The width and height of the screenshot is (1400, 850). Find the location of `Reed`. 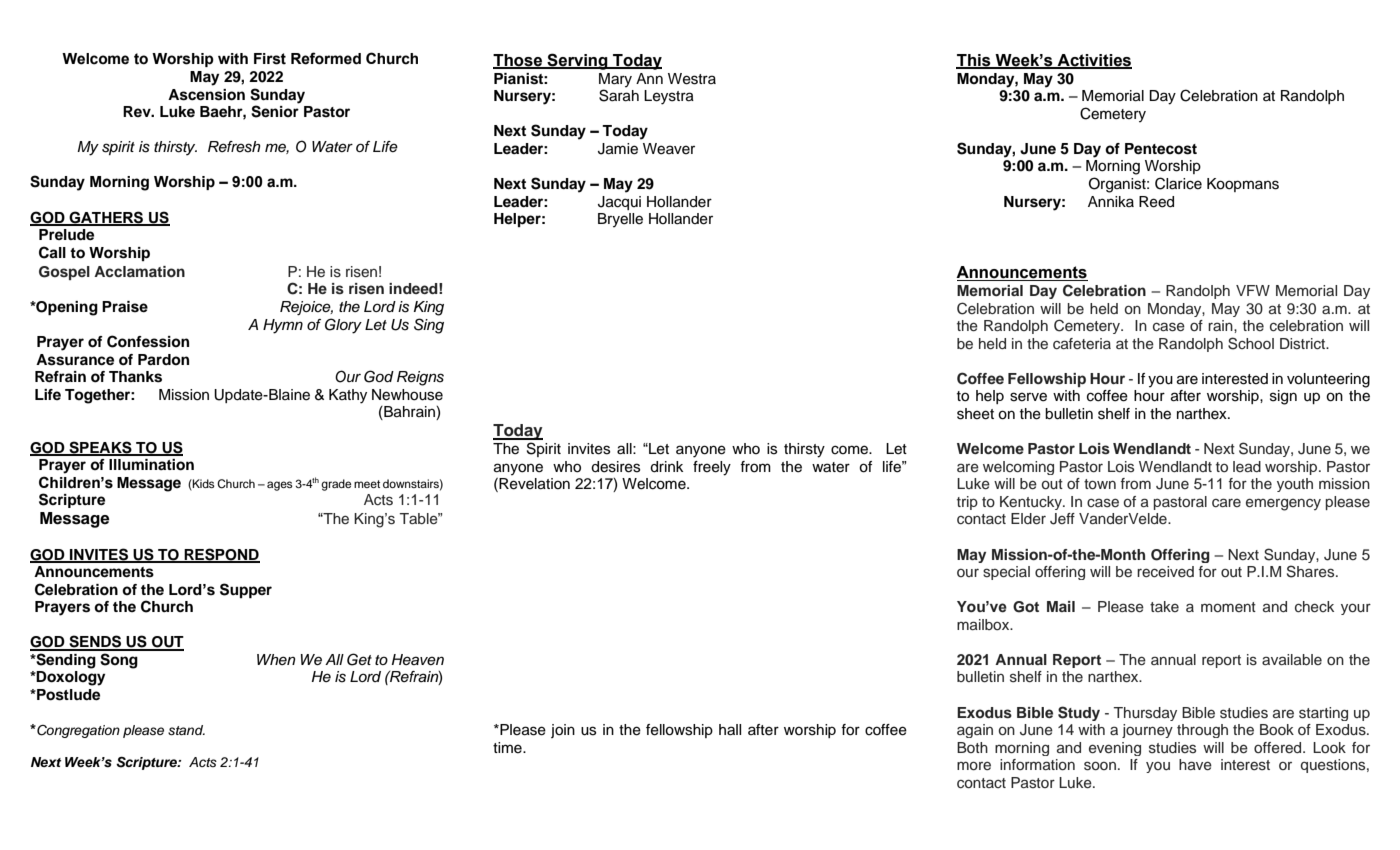

Reed is located at coordinates (1156, 202).
